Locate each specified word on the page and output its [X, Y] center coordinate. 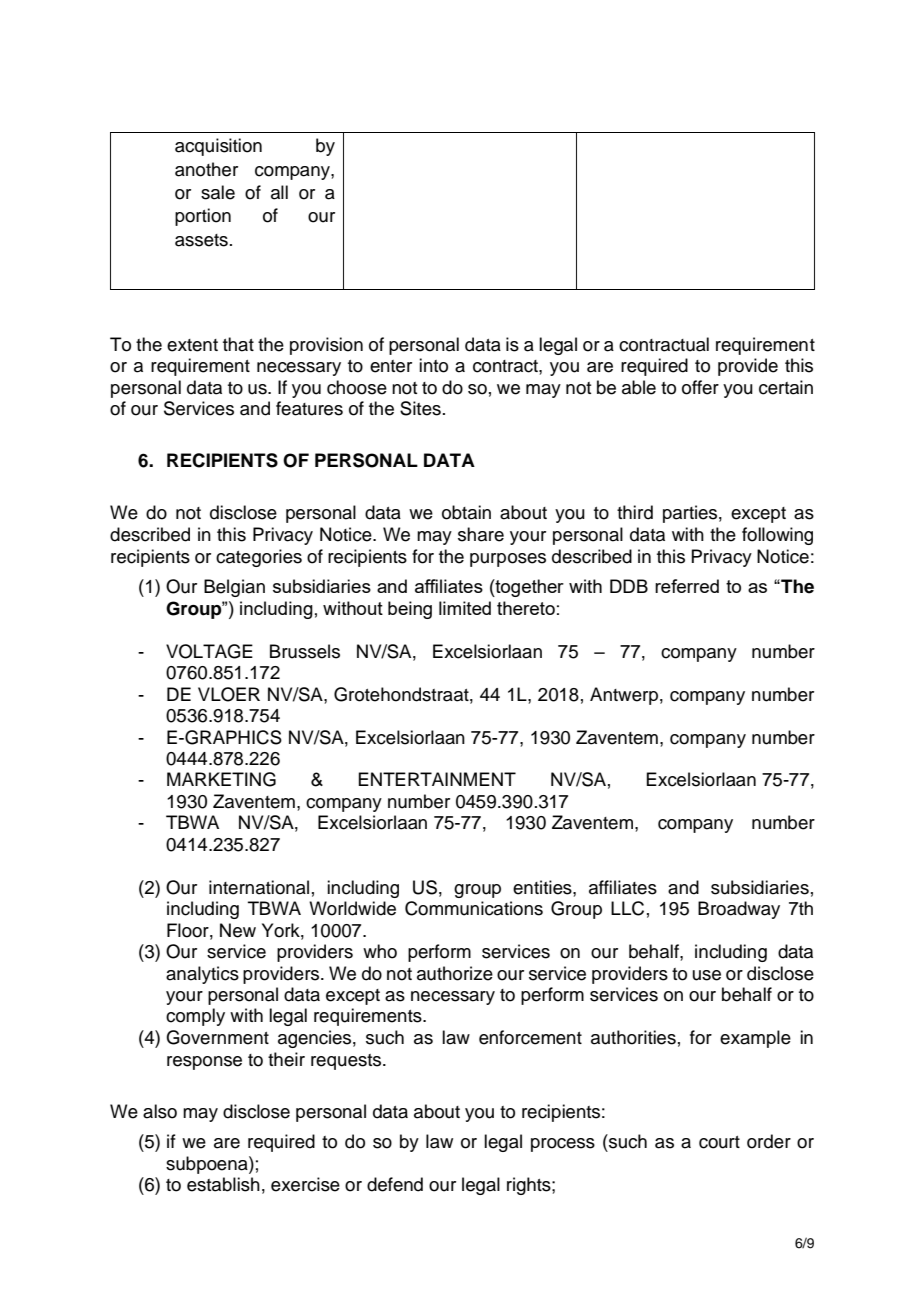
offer [700, 387]
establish [223, 1184]
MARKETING [221, 779]
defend [395, 1184]
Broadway [739, 910]
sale [218, 192]
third [635, 512]
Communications [474, 908]
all [279, 192]
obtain [466, 512]
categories [259, 558]
